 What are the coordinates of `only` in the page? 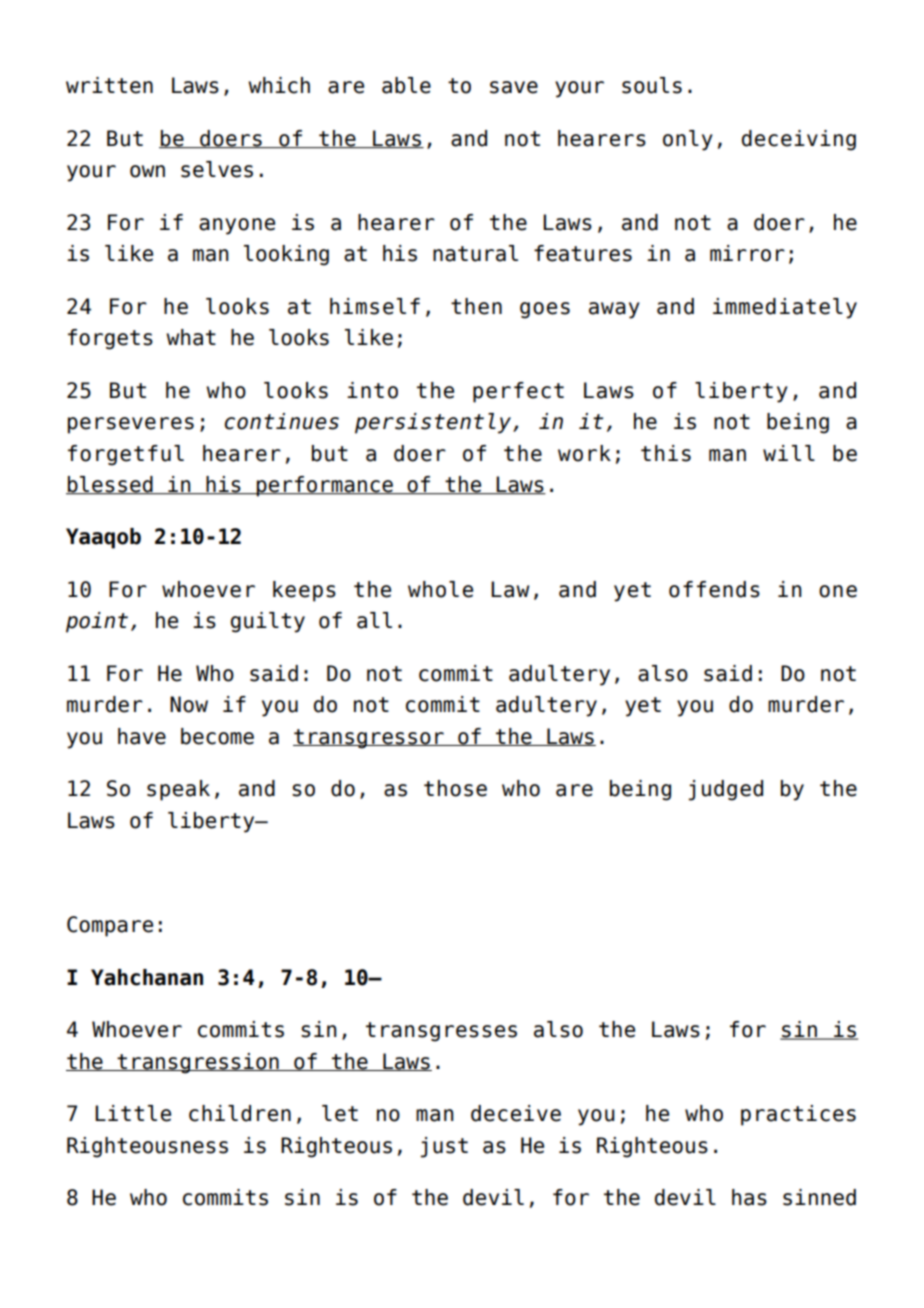 It's located at (688, 140).
